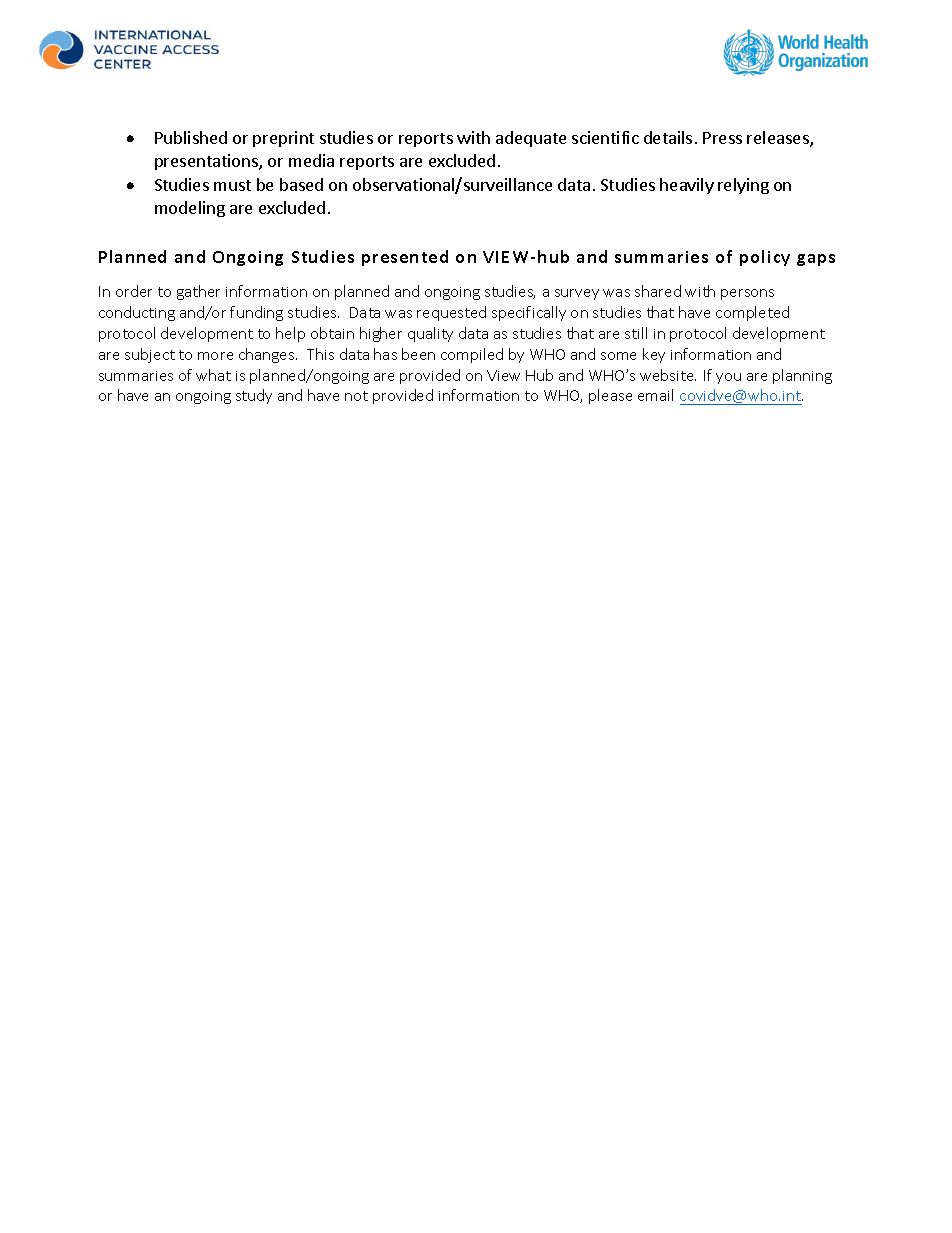  I want to click on not, so click(356, 396).
